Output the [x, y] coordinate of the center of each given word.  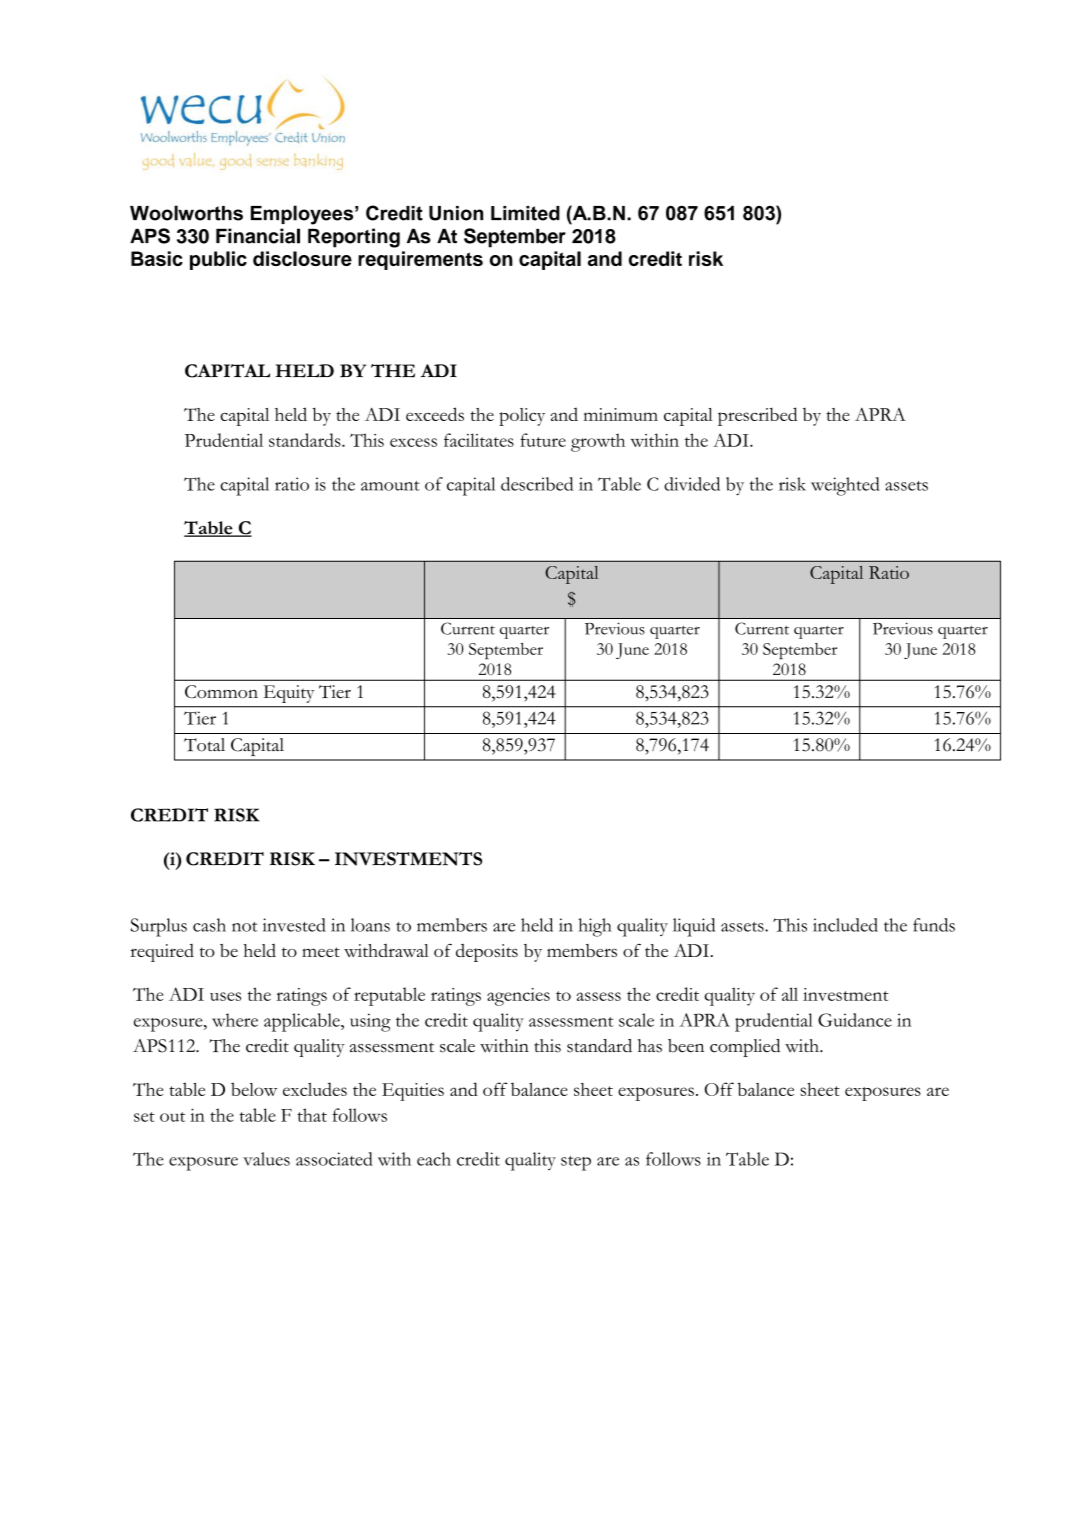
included [845, 925]
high [595, 927]
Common [221, 691]
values [266, 1159]
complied [745, 1048]
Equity [289, 694]
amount [390, 486]
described [537, 484]
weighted [845, 486]
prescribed [757, 416]
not [245, 927]
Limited [525, 213]
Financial [258, 236]
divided [692, 484]
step [576, 1163]
